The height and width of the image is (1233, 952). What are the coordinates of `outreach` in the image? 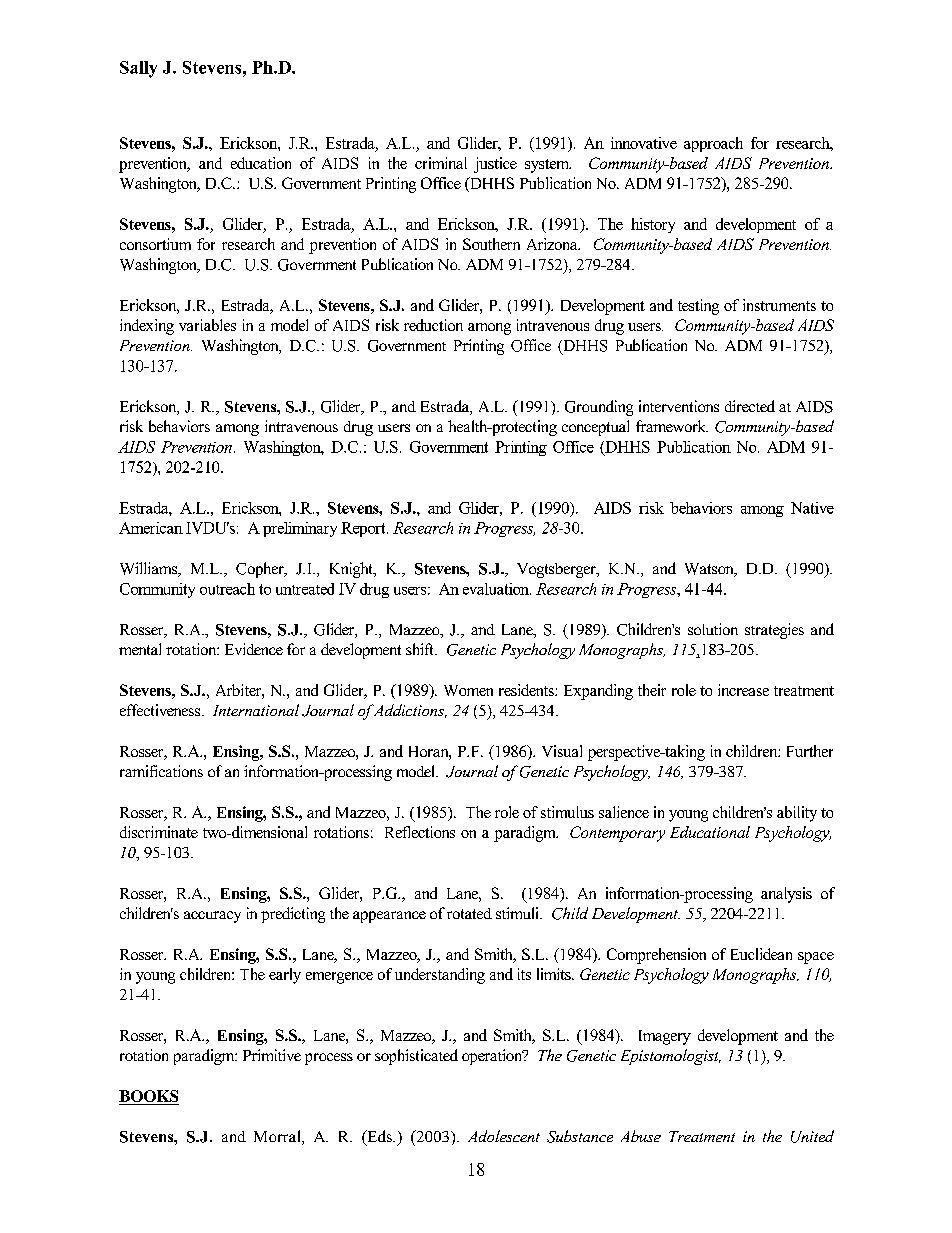 It's located at (227, 589).
